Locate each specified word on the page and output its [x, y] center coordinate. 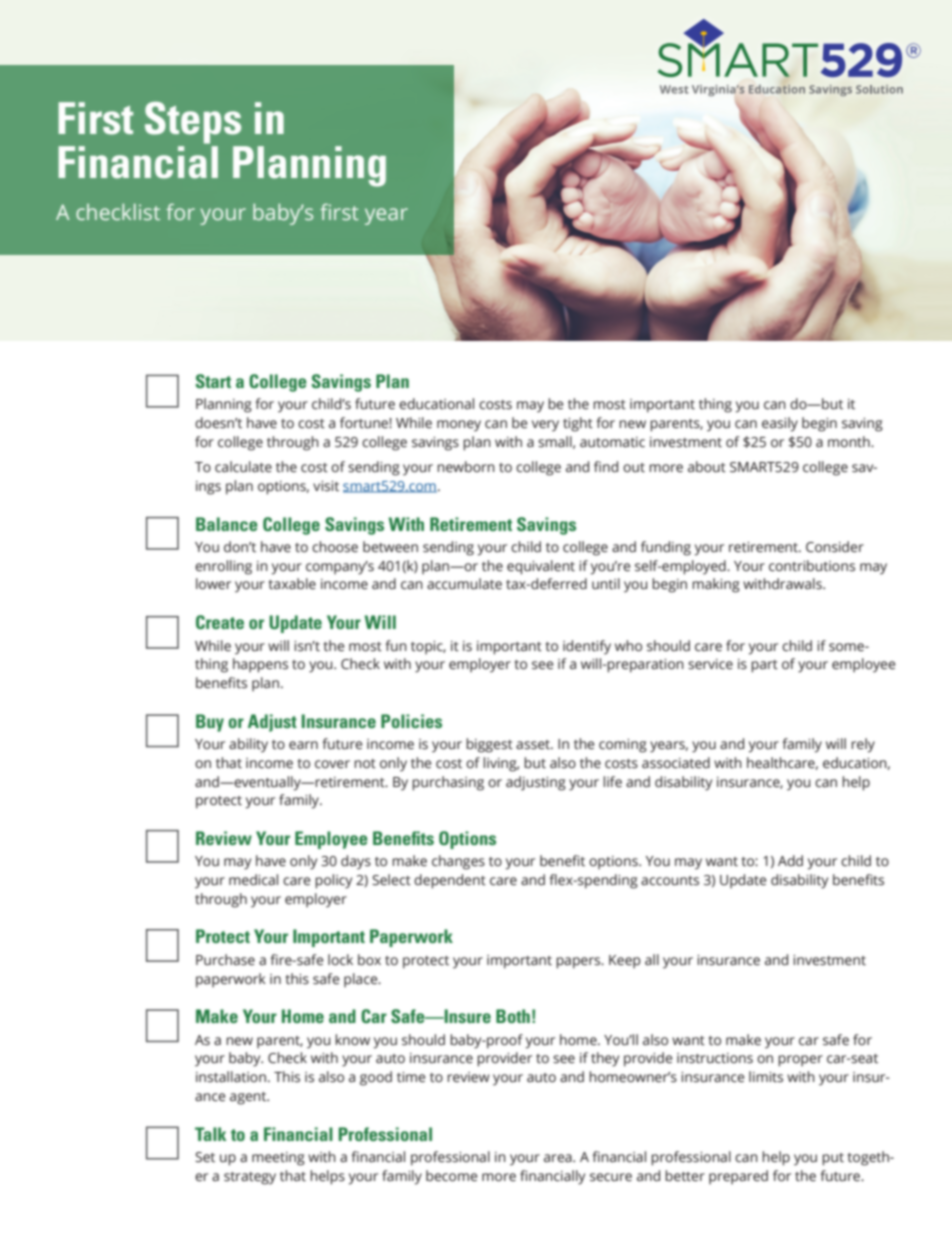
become [452, 1176]
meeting [278, 1159]
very [545, 426]
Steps [193, 123]
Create [220, 622]
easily [780, 424]
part [764, 666]
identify [587, 647]
